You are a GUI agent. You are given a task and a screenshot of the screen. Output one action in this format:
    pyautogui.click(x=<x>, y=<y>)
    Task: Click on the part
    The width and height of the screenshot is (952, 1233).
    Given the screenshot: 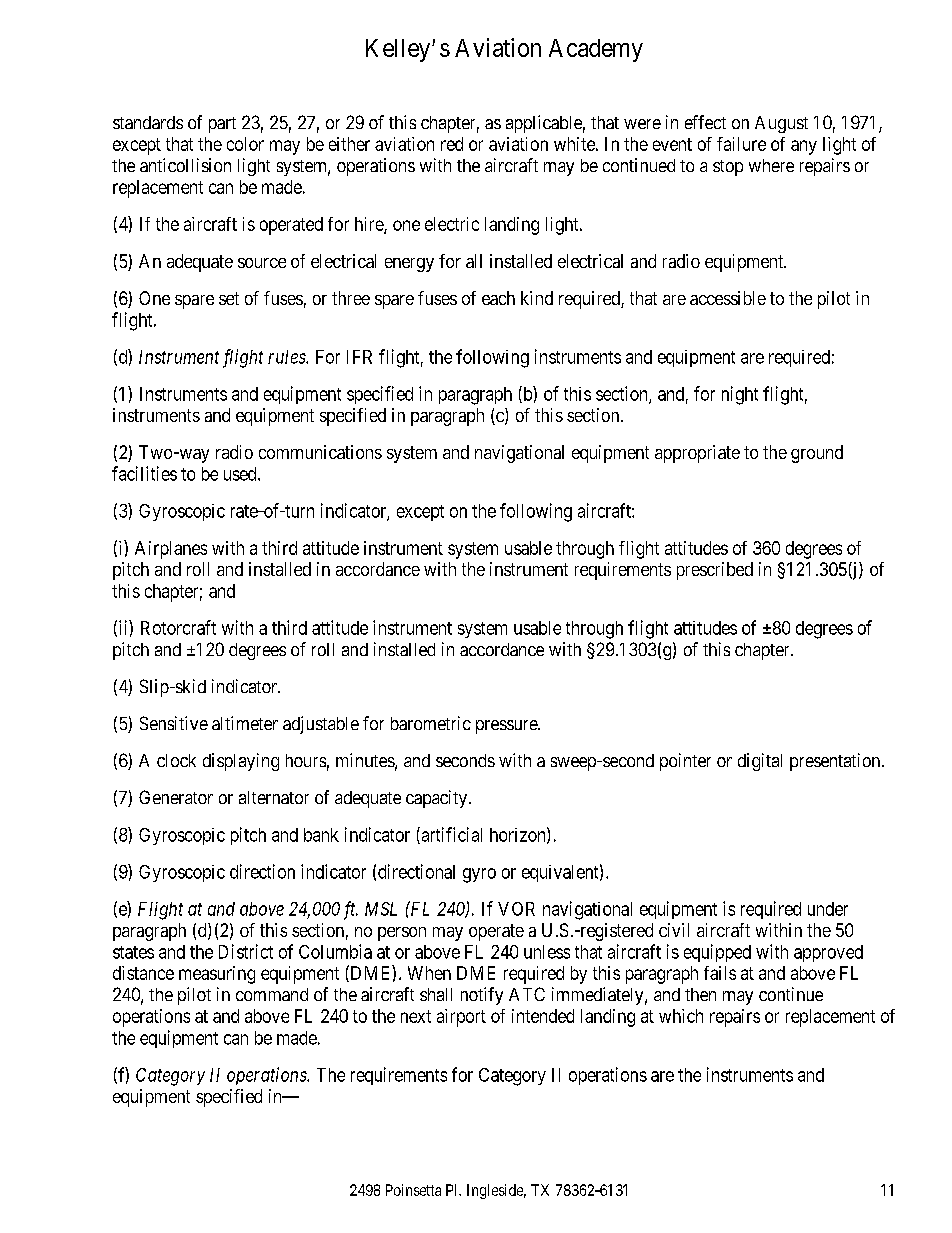 What is the action you would take?
    pyautogui.click(x=222, y=125)
